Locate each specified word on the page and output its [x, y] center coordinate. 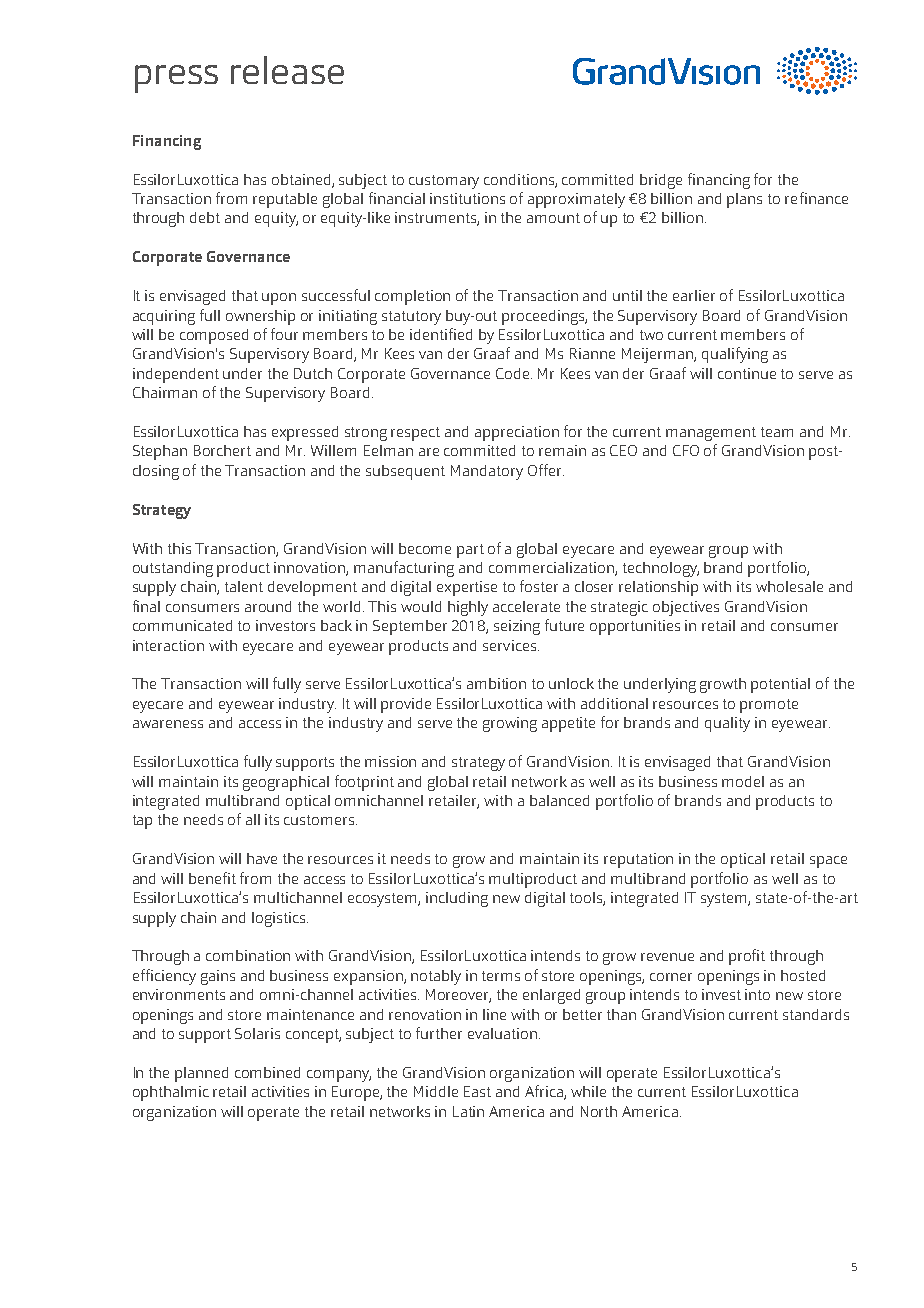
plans [744, 200]
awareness [168, 724]
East [477, 1091]
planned [201, 1074]
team [777, 432]
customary [444, 182]
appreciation [517, 433]
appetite [568, 724]
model [743, 781]
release [287, 70]
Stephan [160, 452]
